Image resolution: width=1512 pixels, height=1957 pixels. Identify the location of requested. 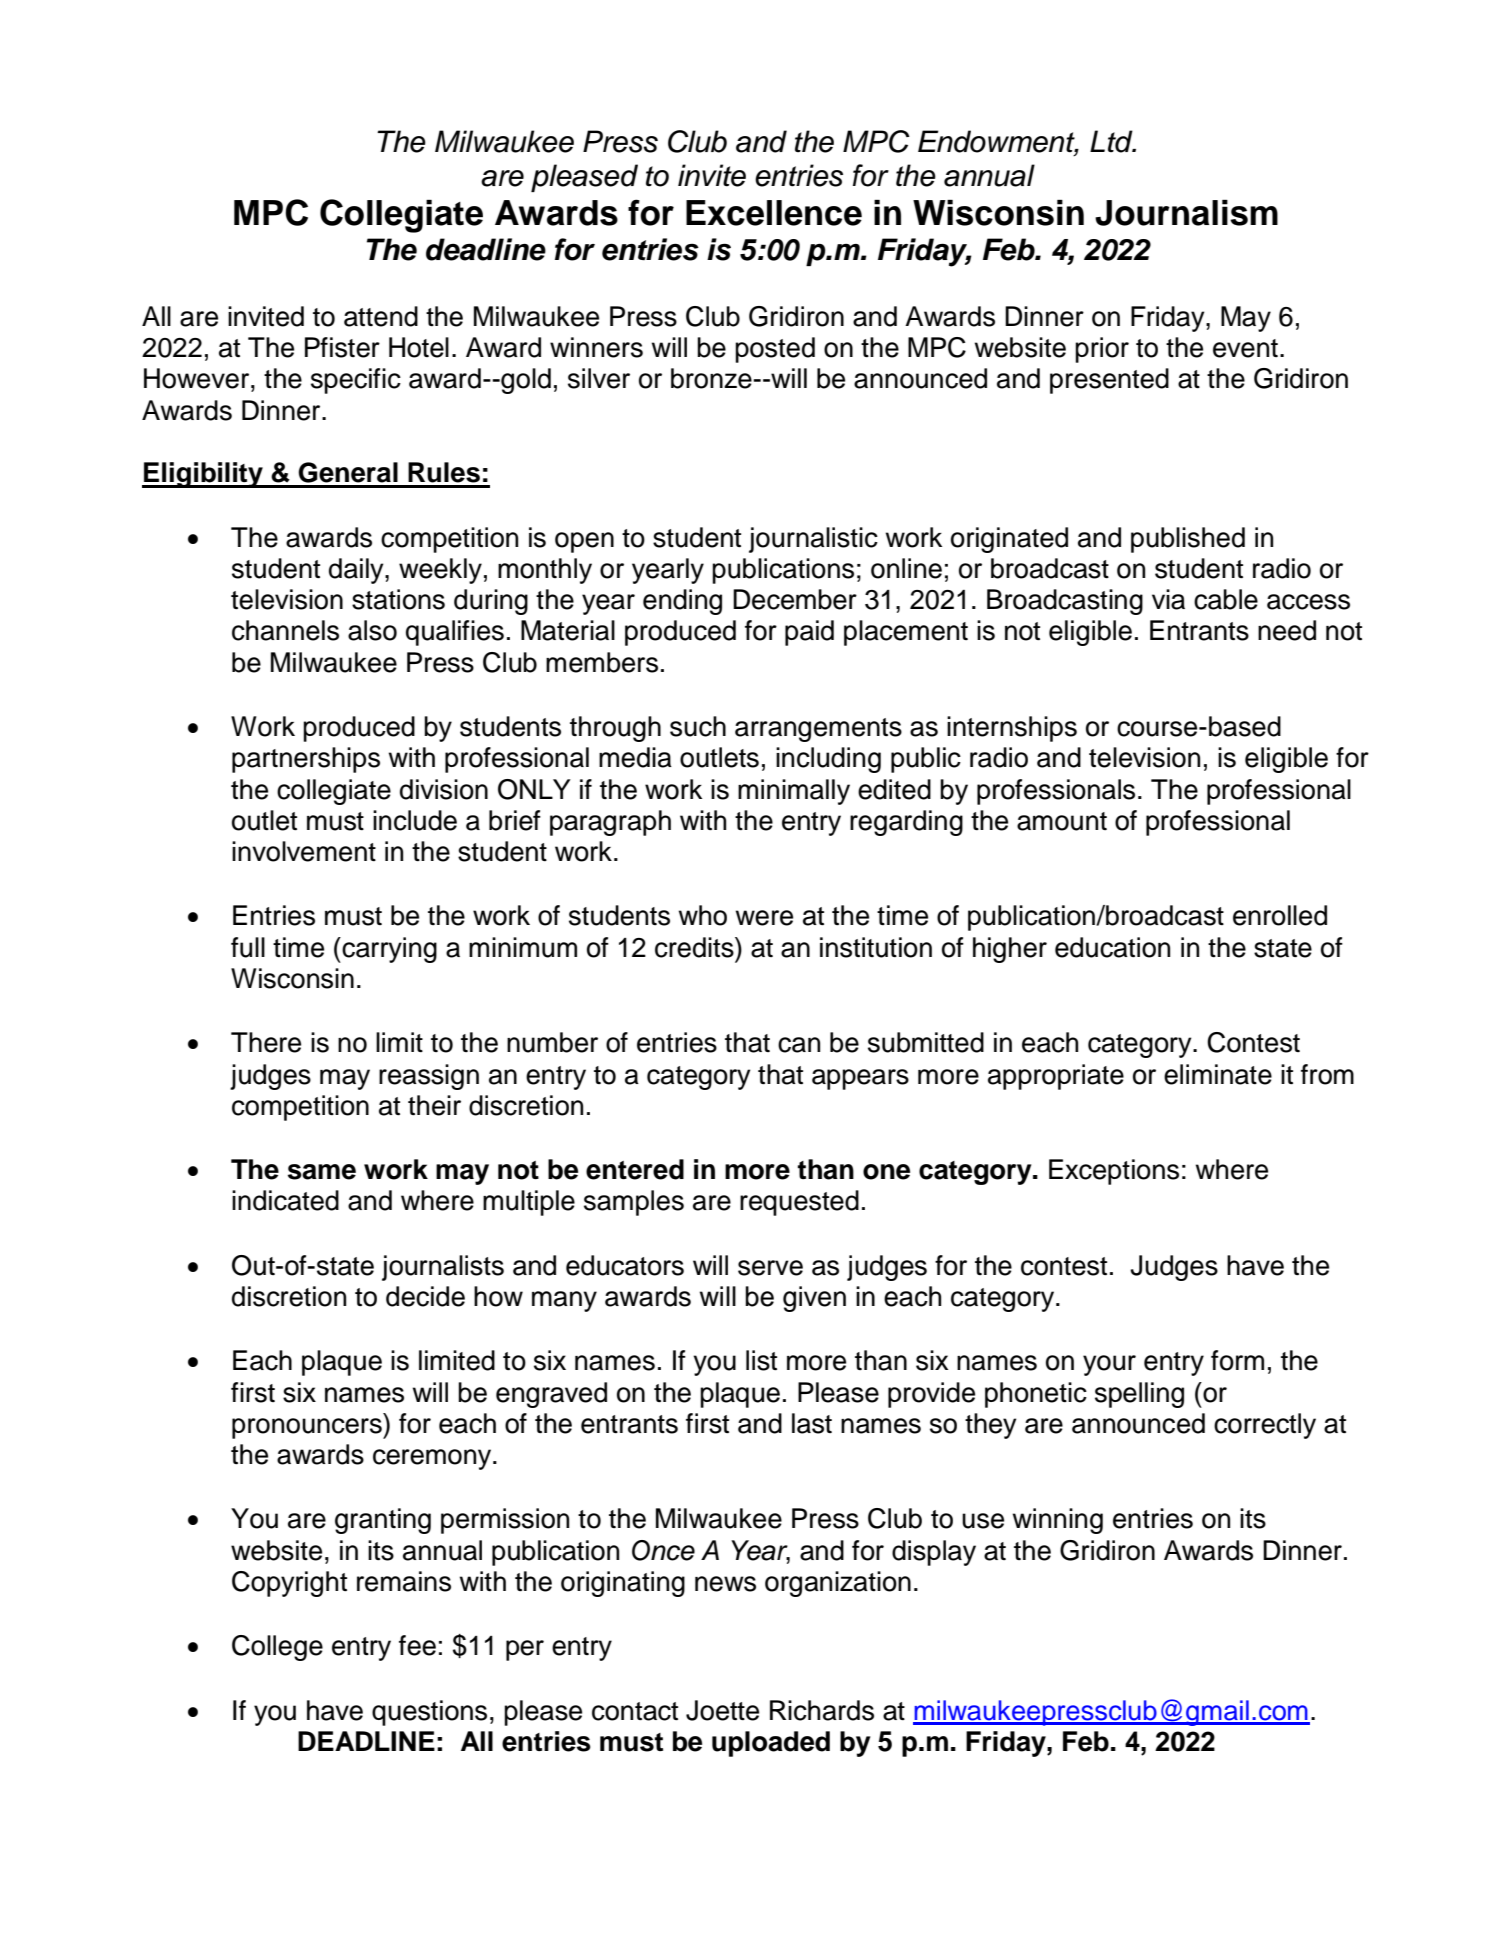
(799, 1203).
